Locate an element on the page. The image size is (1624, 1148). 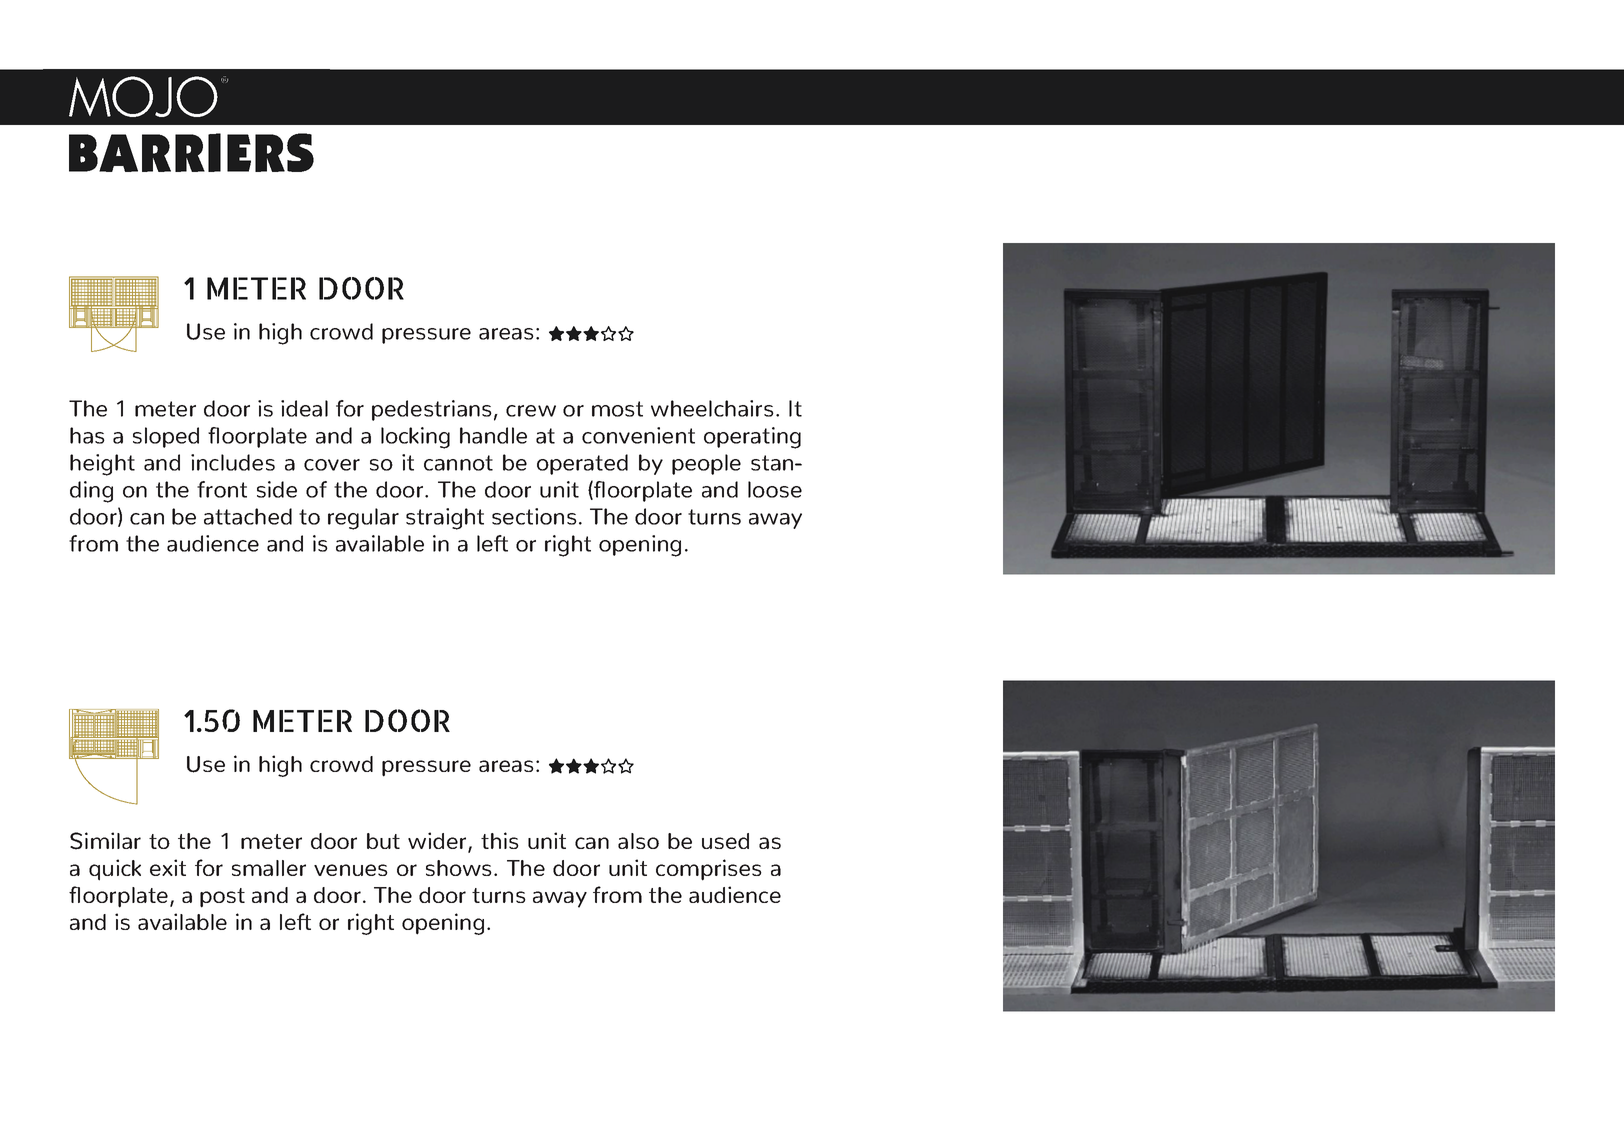
attached is located at coordinates (248, 516).
